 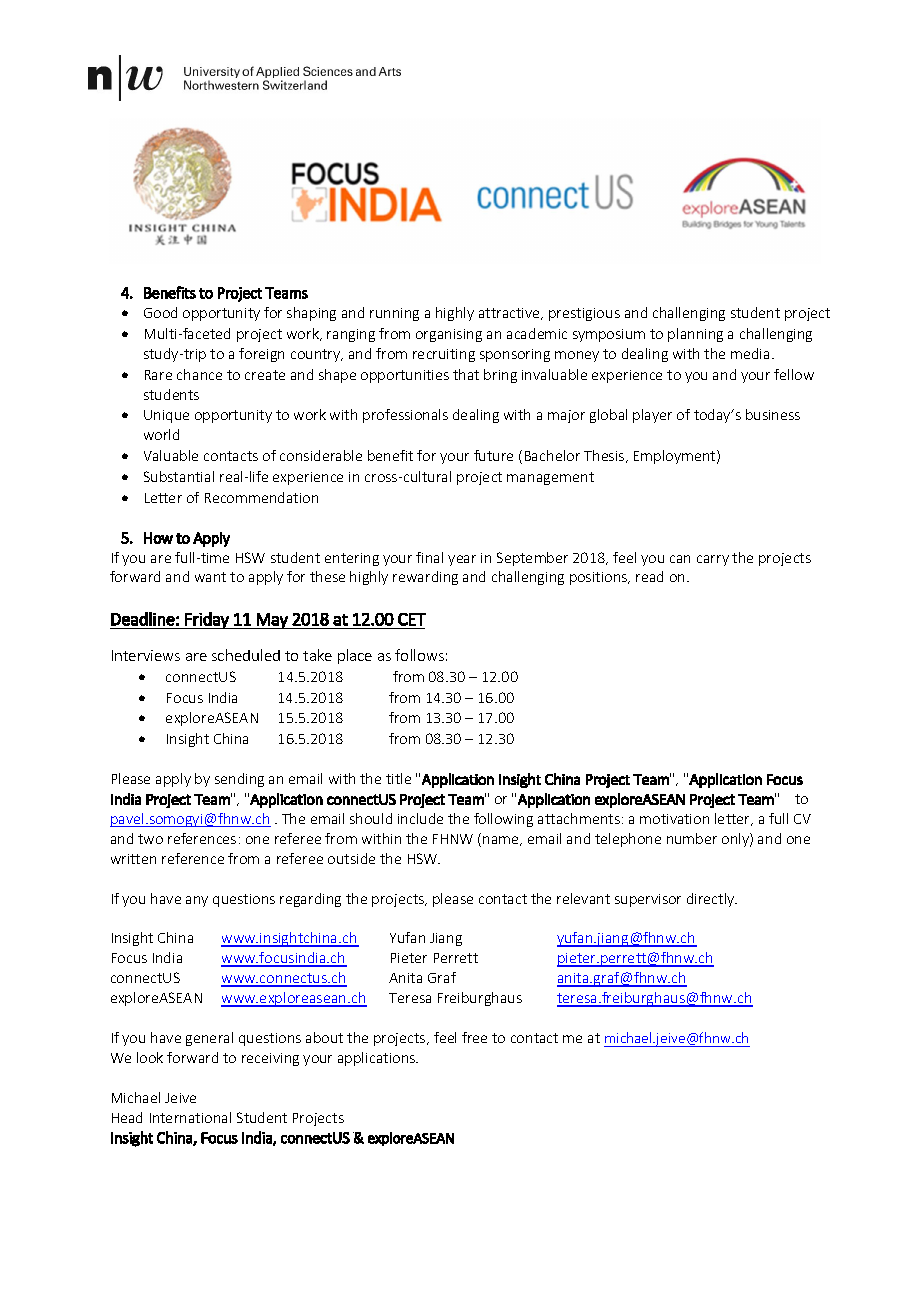 I want to click on any, so click(x=197, y=901).
